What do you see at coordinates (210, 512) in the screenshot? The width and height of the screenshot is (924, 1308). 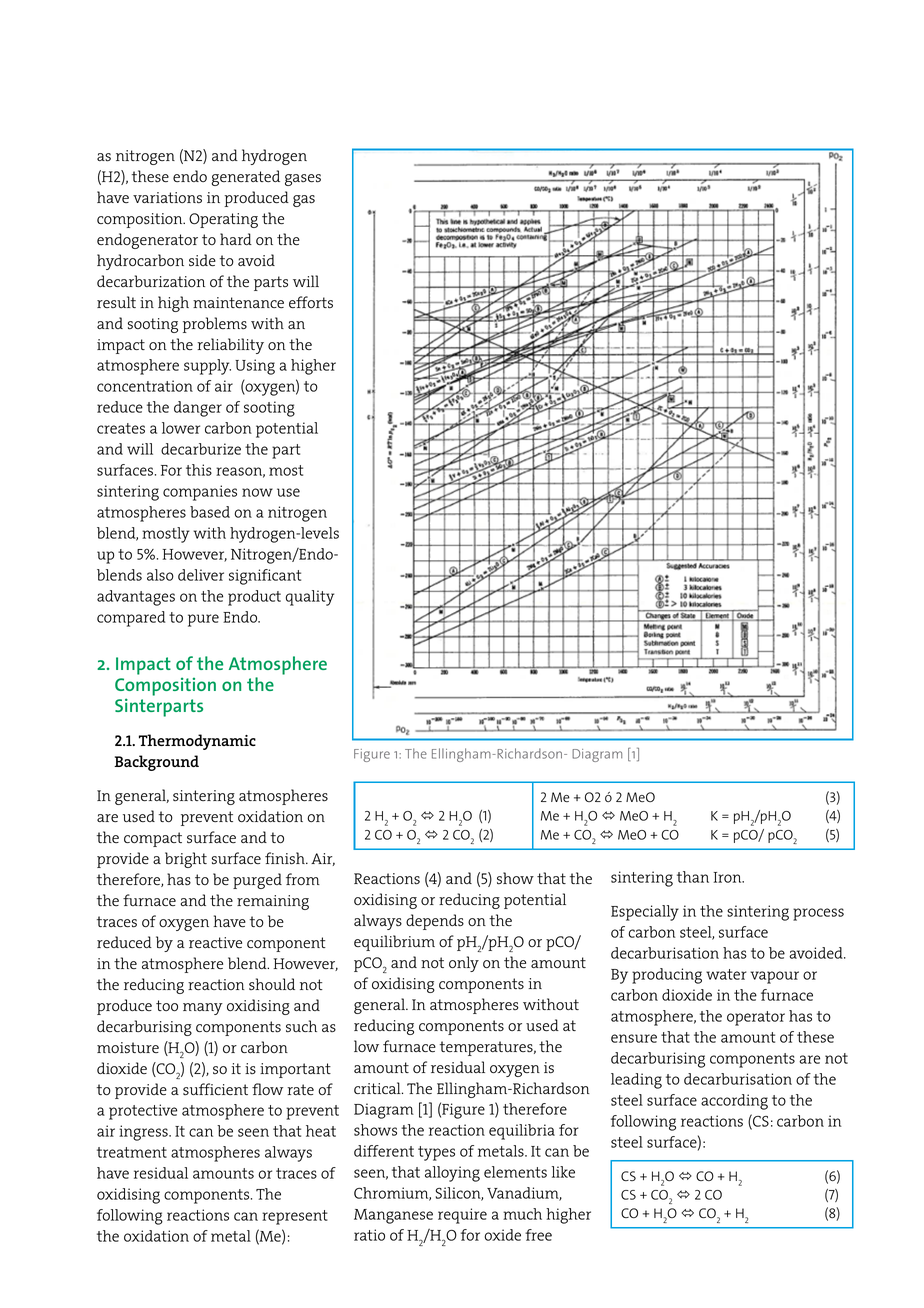 I see `based` at bounding box center [210, 512].
